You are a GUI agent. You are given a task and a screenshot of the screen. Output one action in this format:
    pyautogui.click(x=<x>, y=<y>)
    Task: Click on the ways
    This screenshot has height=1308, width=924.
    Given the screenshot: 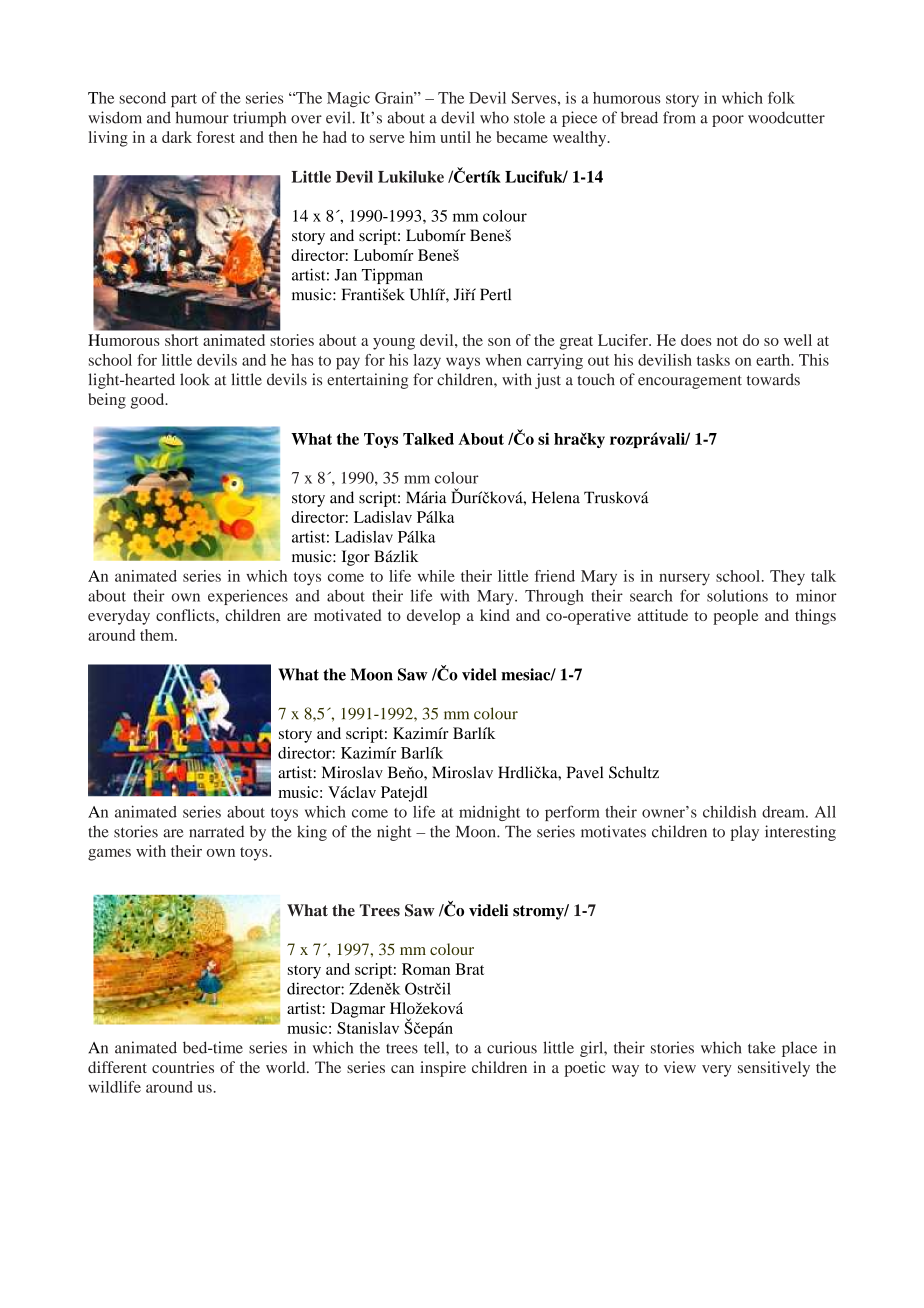 What is the action you would take?
    pyautogui.click(x=463, y=363)
